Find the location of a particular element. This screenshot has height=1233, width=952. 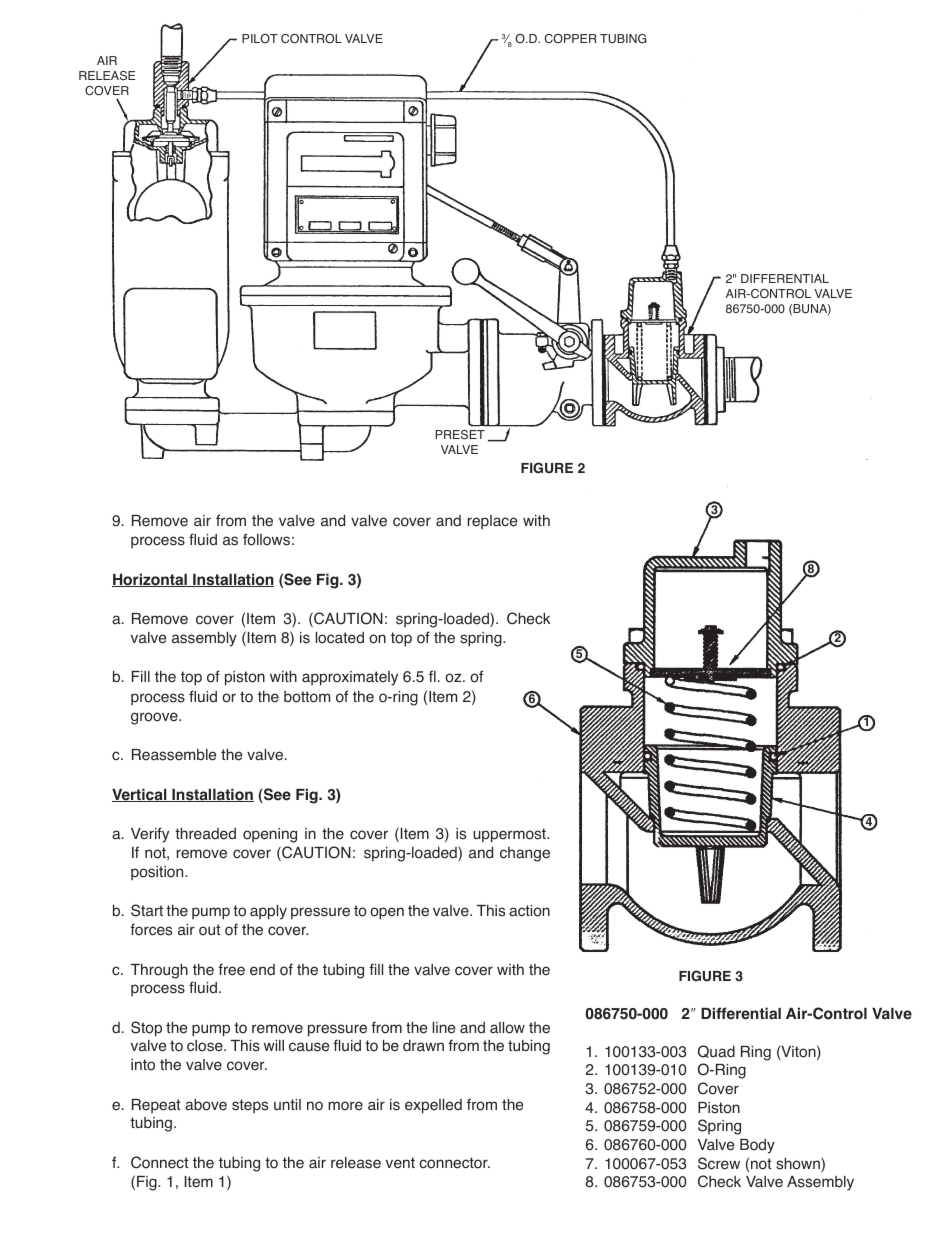

above is located at coordinates (206, 1105).
